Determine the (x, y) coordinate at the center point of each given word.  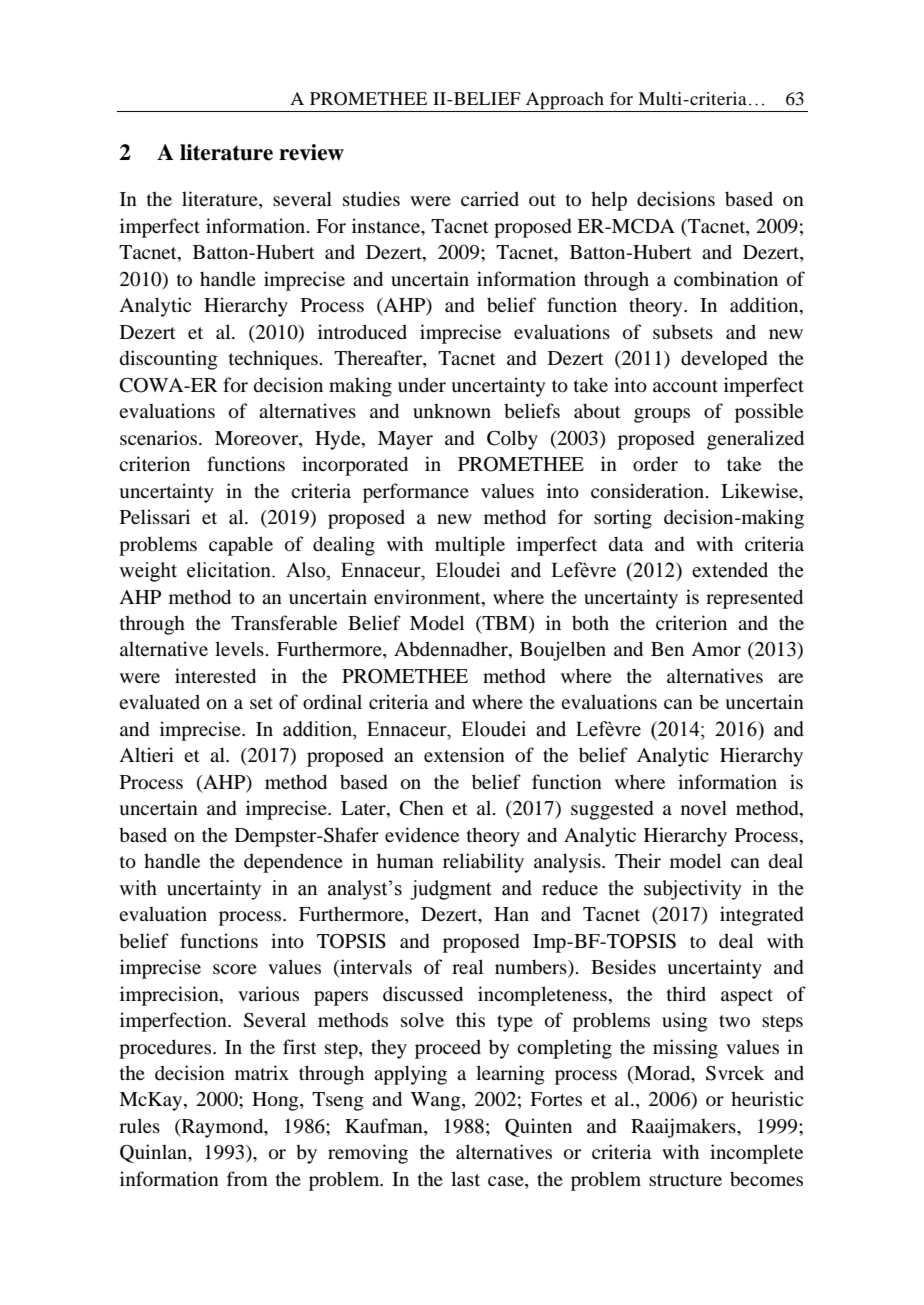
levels (240, 648)
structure (685, 1180)
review (311, 152)
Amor (716, 649)
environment (428, 596)
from (247, 1178)
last (465, 1178)
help (609, 201)
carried (490, 198)
